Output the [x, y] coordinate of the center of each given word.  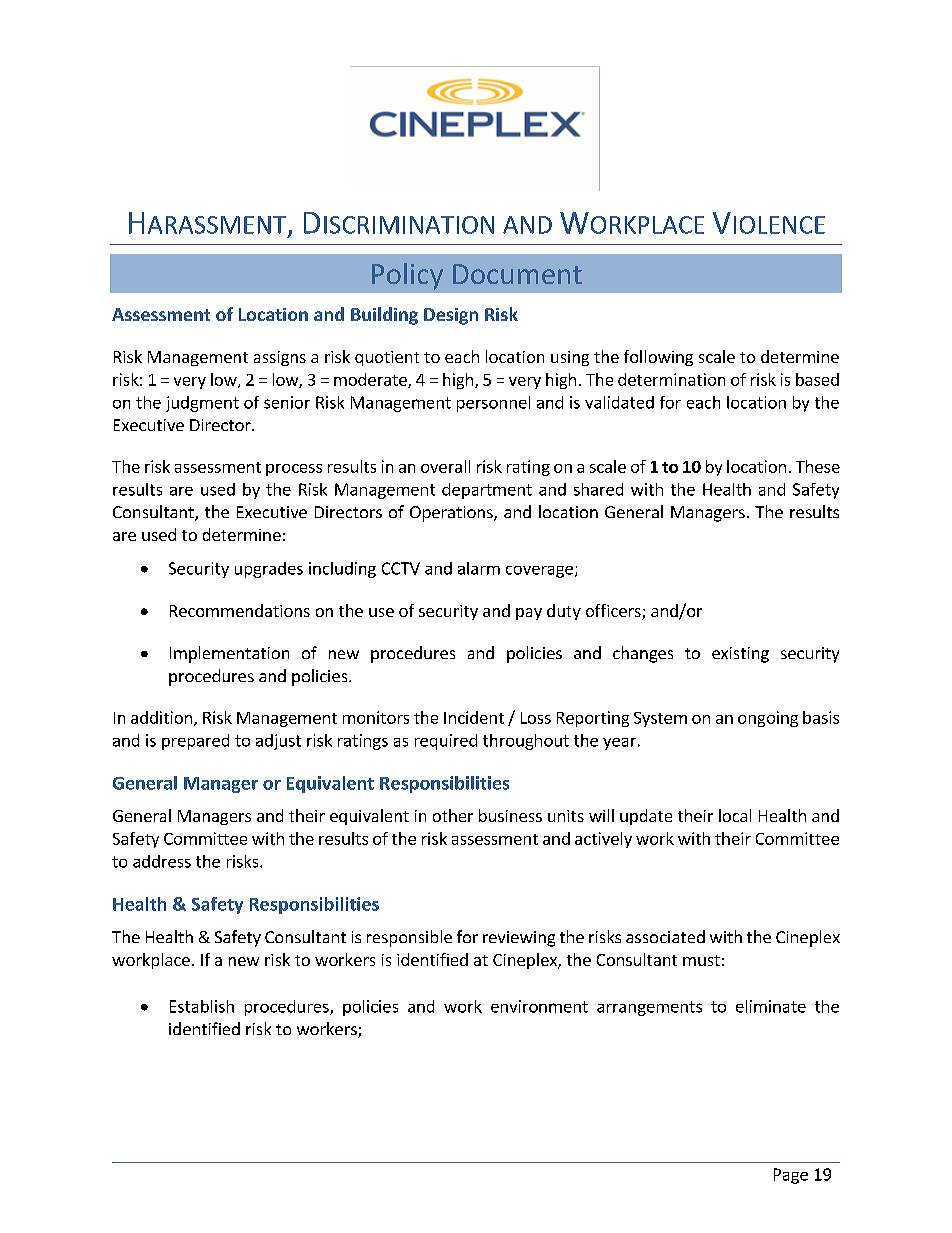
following [658, 358]
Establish [202, 1006]
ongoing [768, 719]
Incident [474, 717]
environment [539, 1006]
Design [451, 316]
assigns [280, 358]
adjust [278, 742]
